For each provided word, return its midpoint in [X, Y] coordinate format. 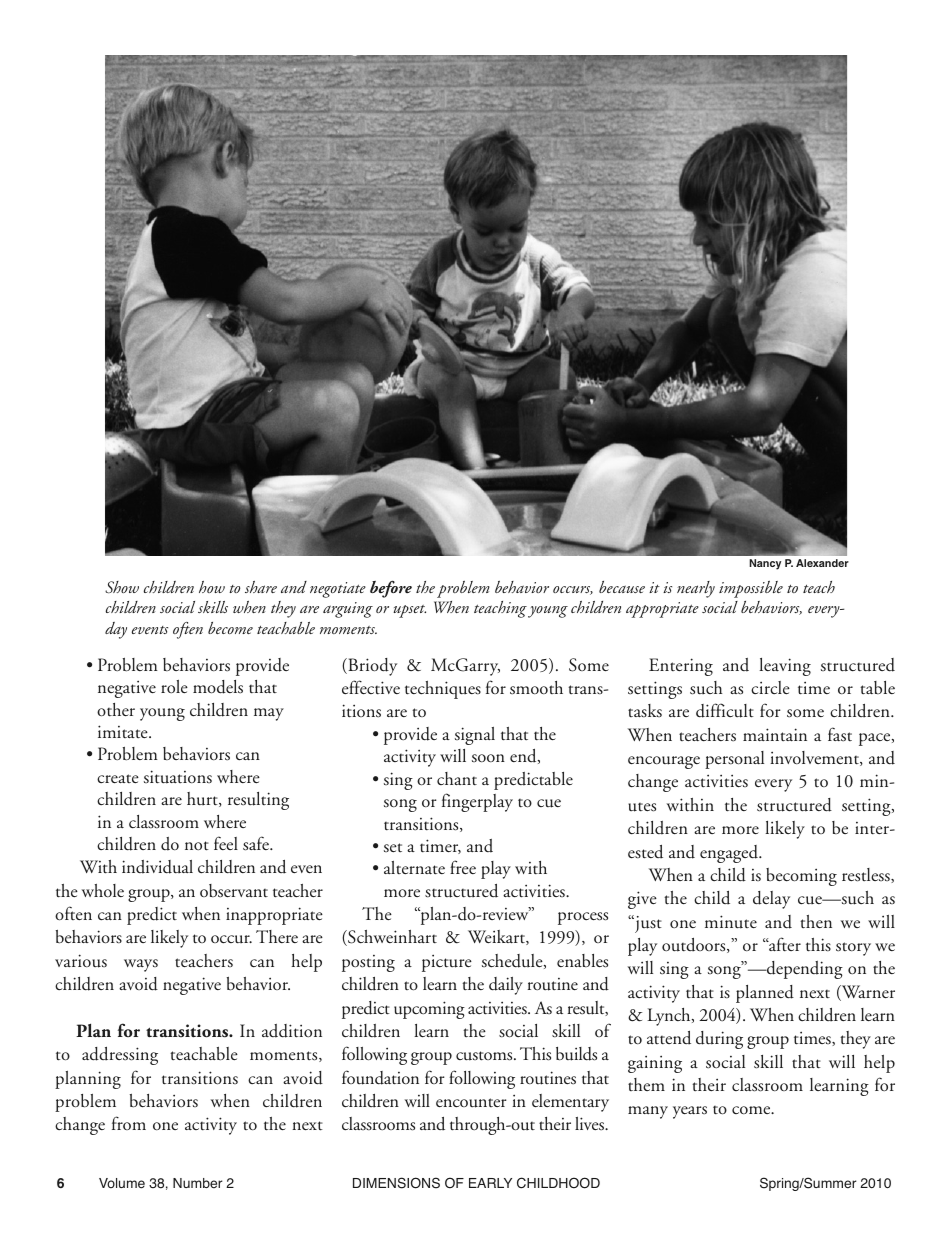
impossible [751, 589]
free [463, 867]
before [391, 589]
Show [122, 587]
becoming [801, 877]
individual [157, 867]
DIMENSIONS [396, 1183]
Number [197, 1183]
